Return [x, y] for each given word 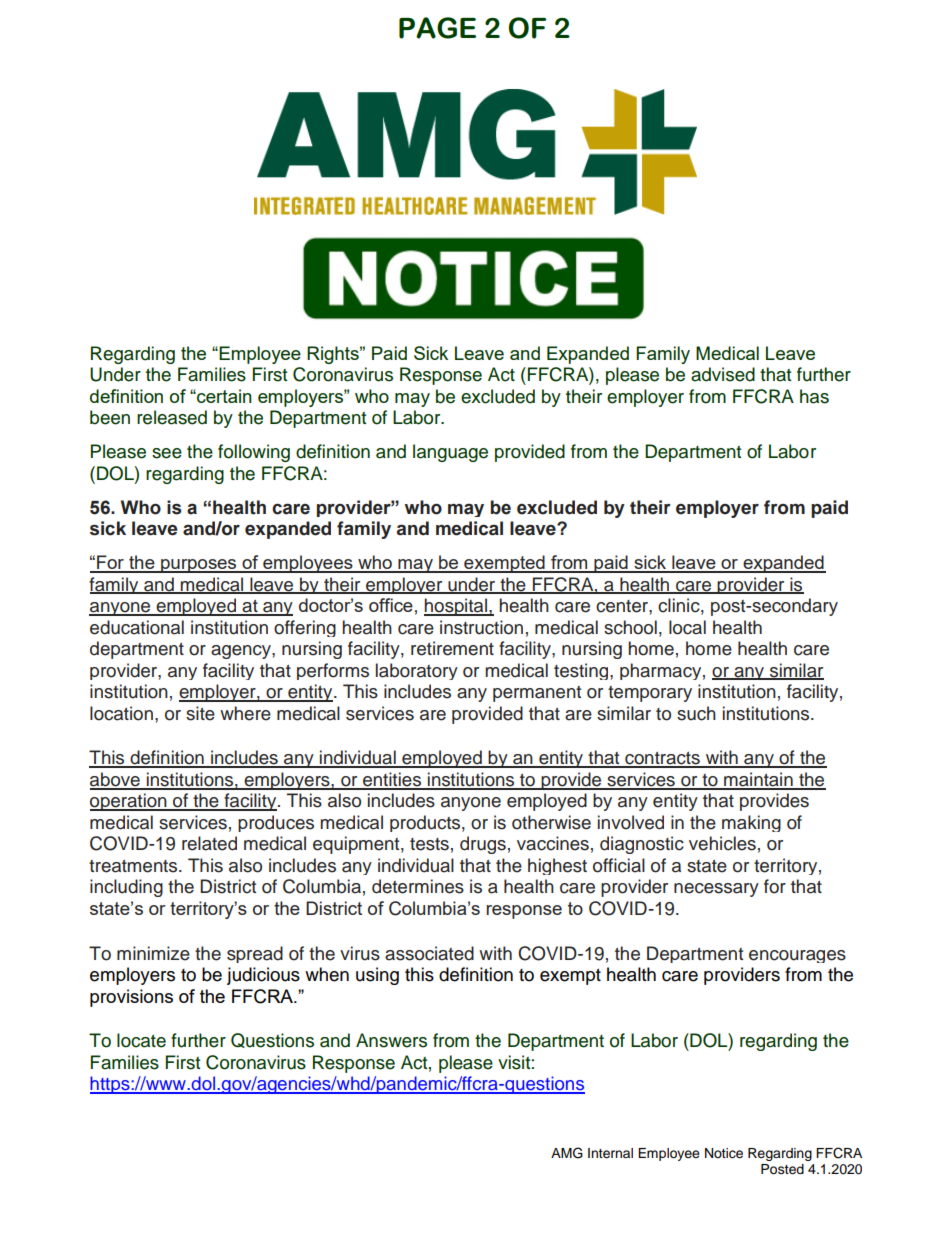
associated [429, 953]
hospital [456, 607]
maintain [758, 780]
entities [392, 780]
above [116, 780]
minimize [153, 953]
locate [141, 1040]
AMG [567, 1153]
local [687, 627]
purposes [199, 566]
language [450, 453]
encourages [797, 956]
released [172, 417]
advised [723, 374]
